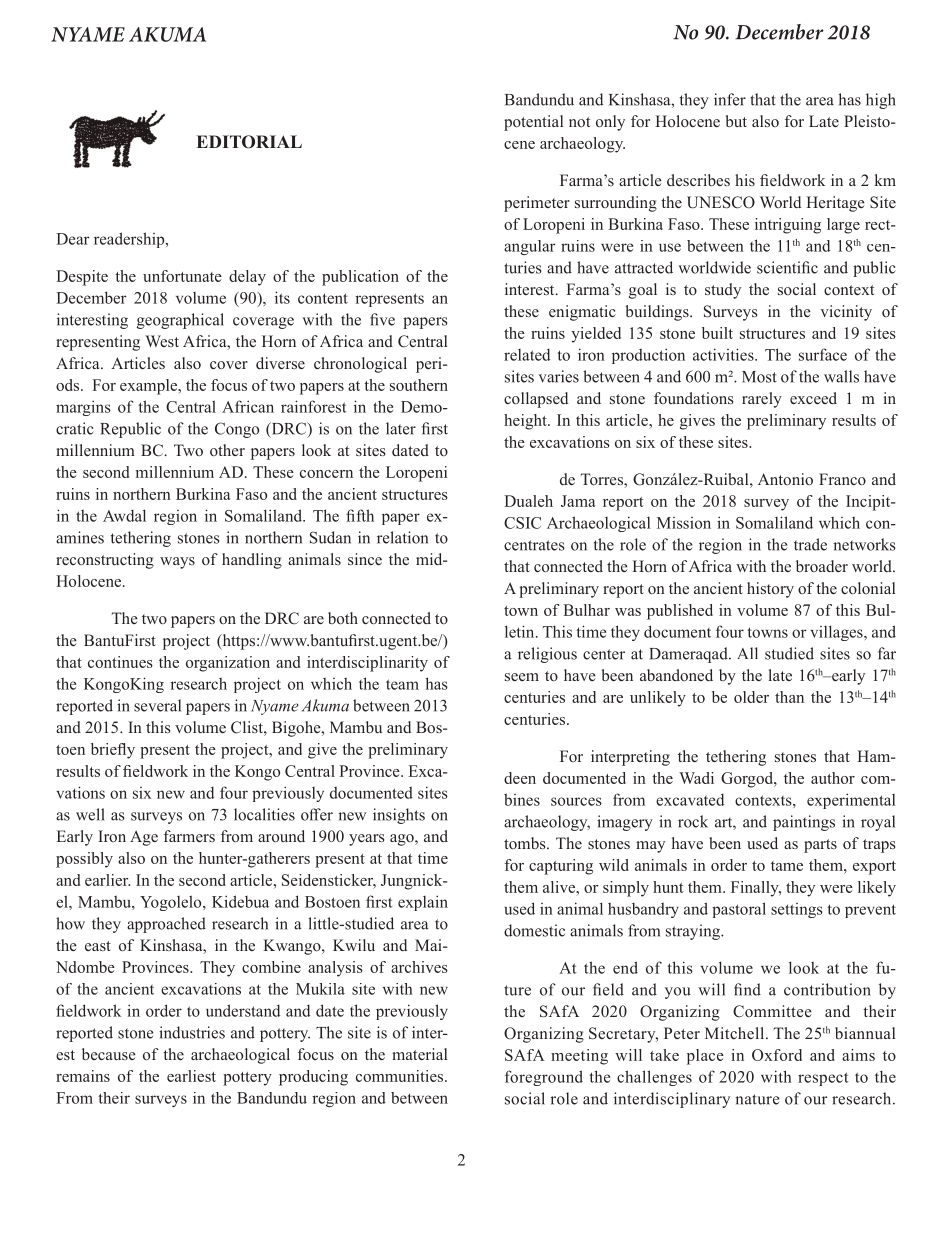  Describe the element at coordinates (533, 123) in the screenshot. I see `potential` at that location.
